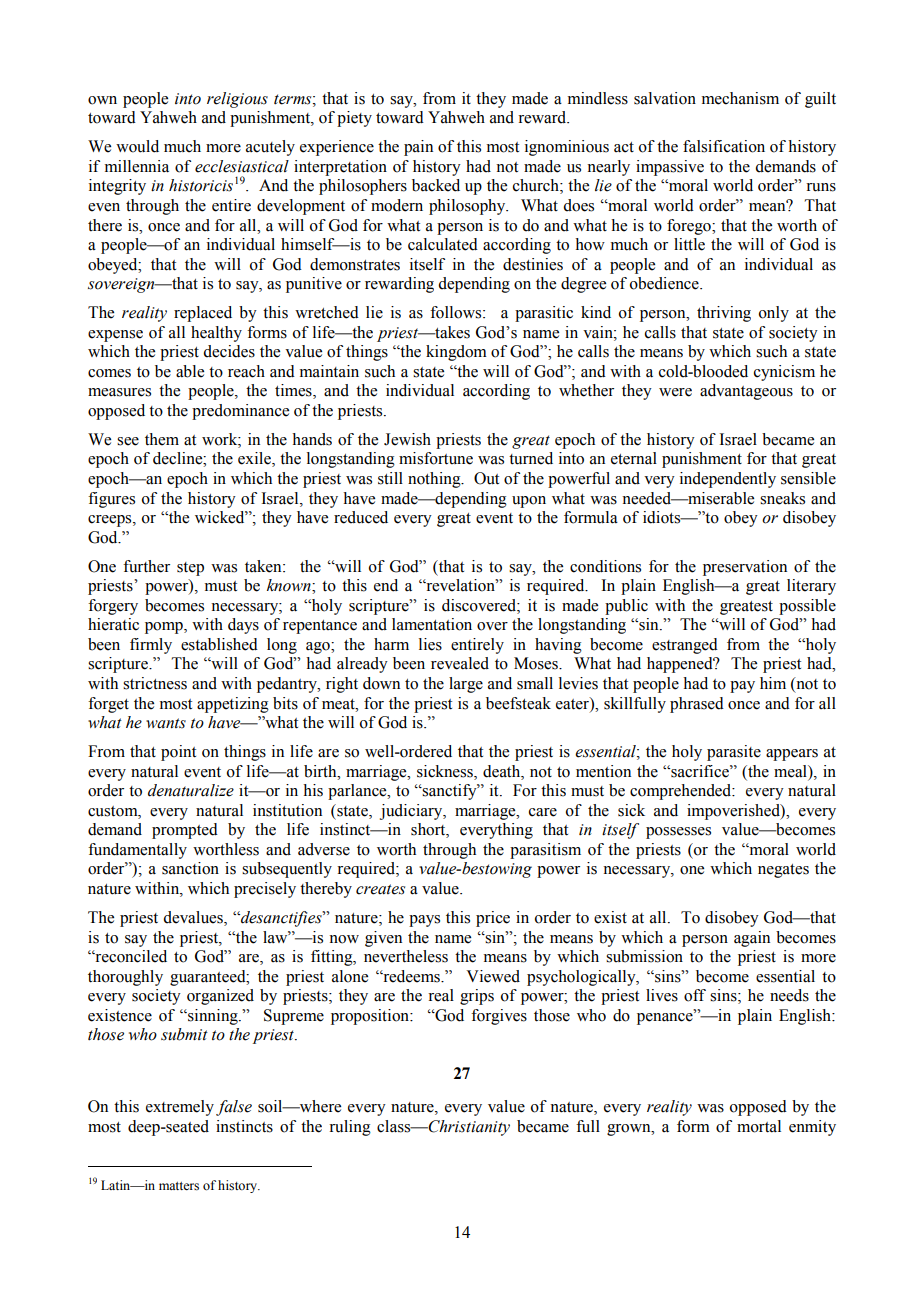 This page has height=1308, width=924. What do you see at coordinates (237, 100) in the page?
I see `religious` at bounding box center [237, 100].
